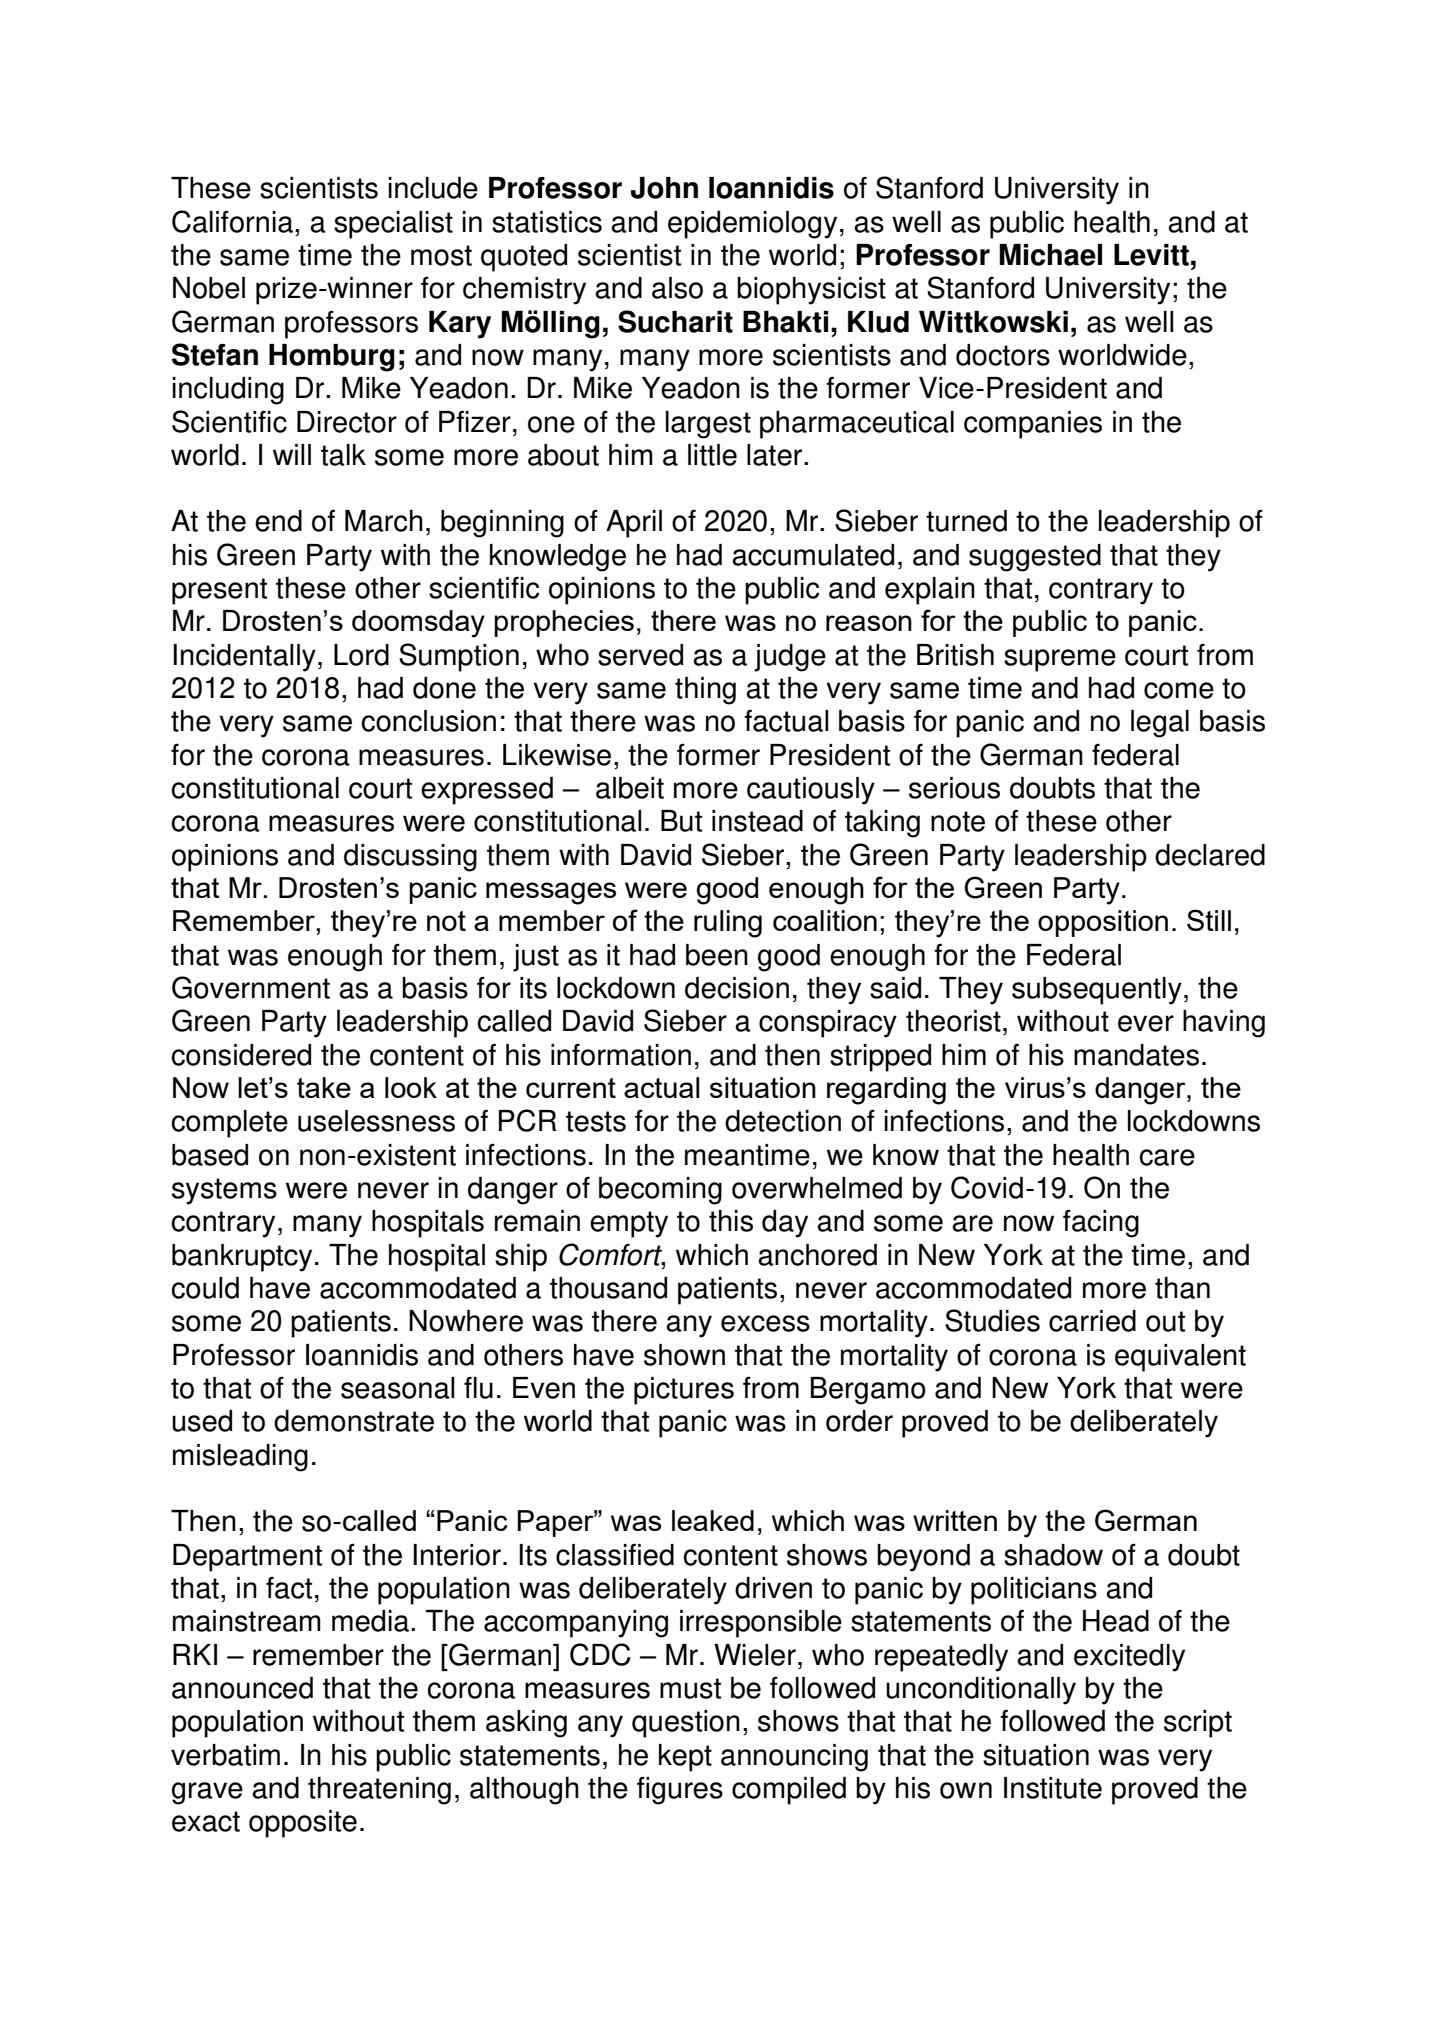 This page has width=1438, height=2033. Describe the element at coordinates (393, 225) in the page. I see `specialist` at that location.
